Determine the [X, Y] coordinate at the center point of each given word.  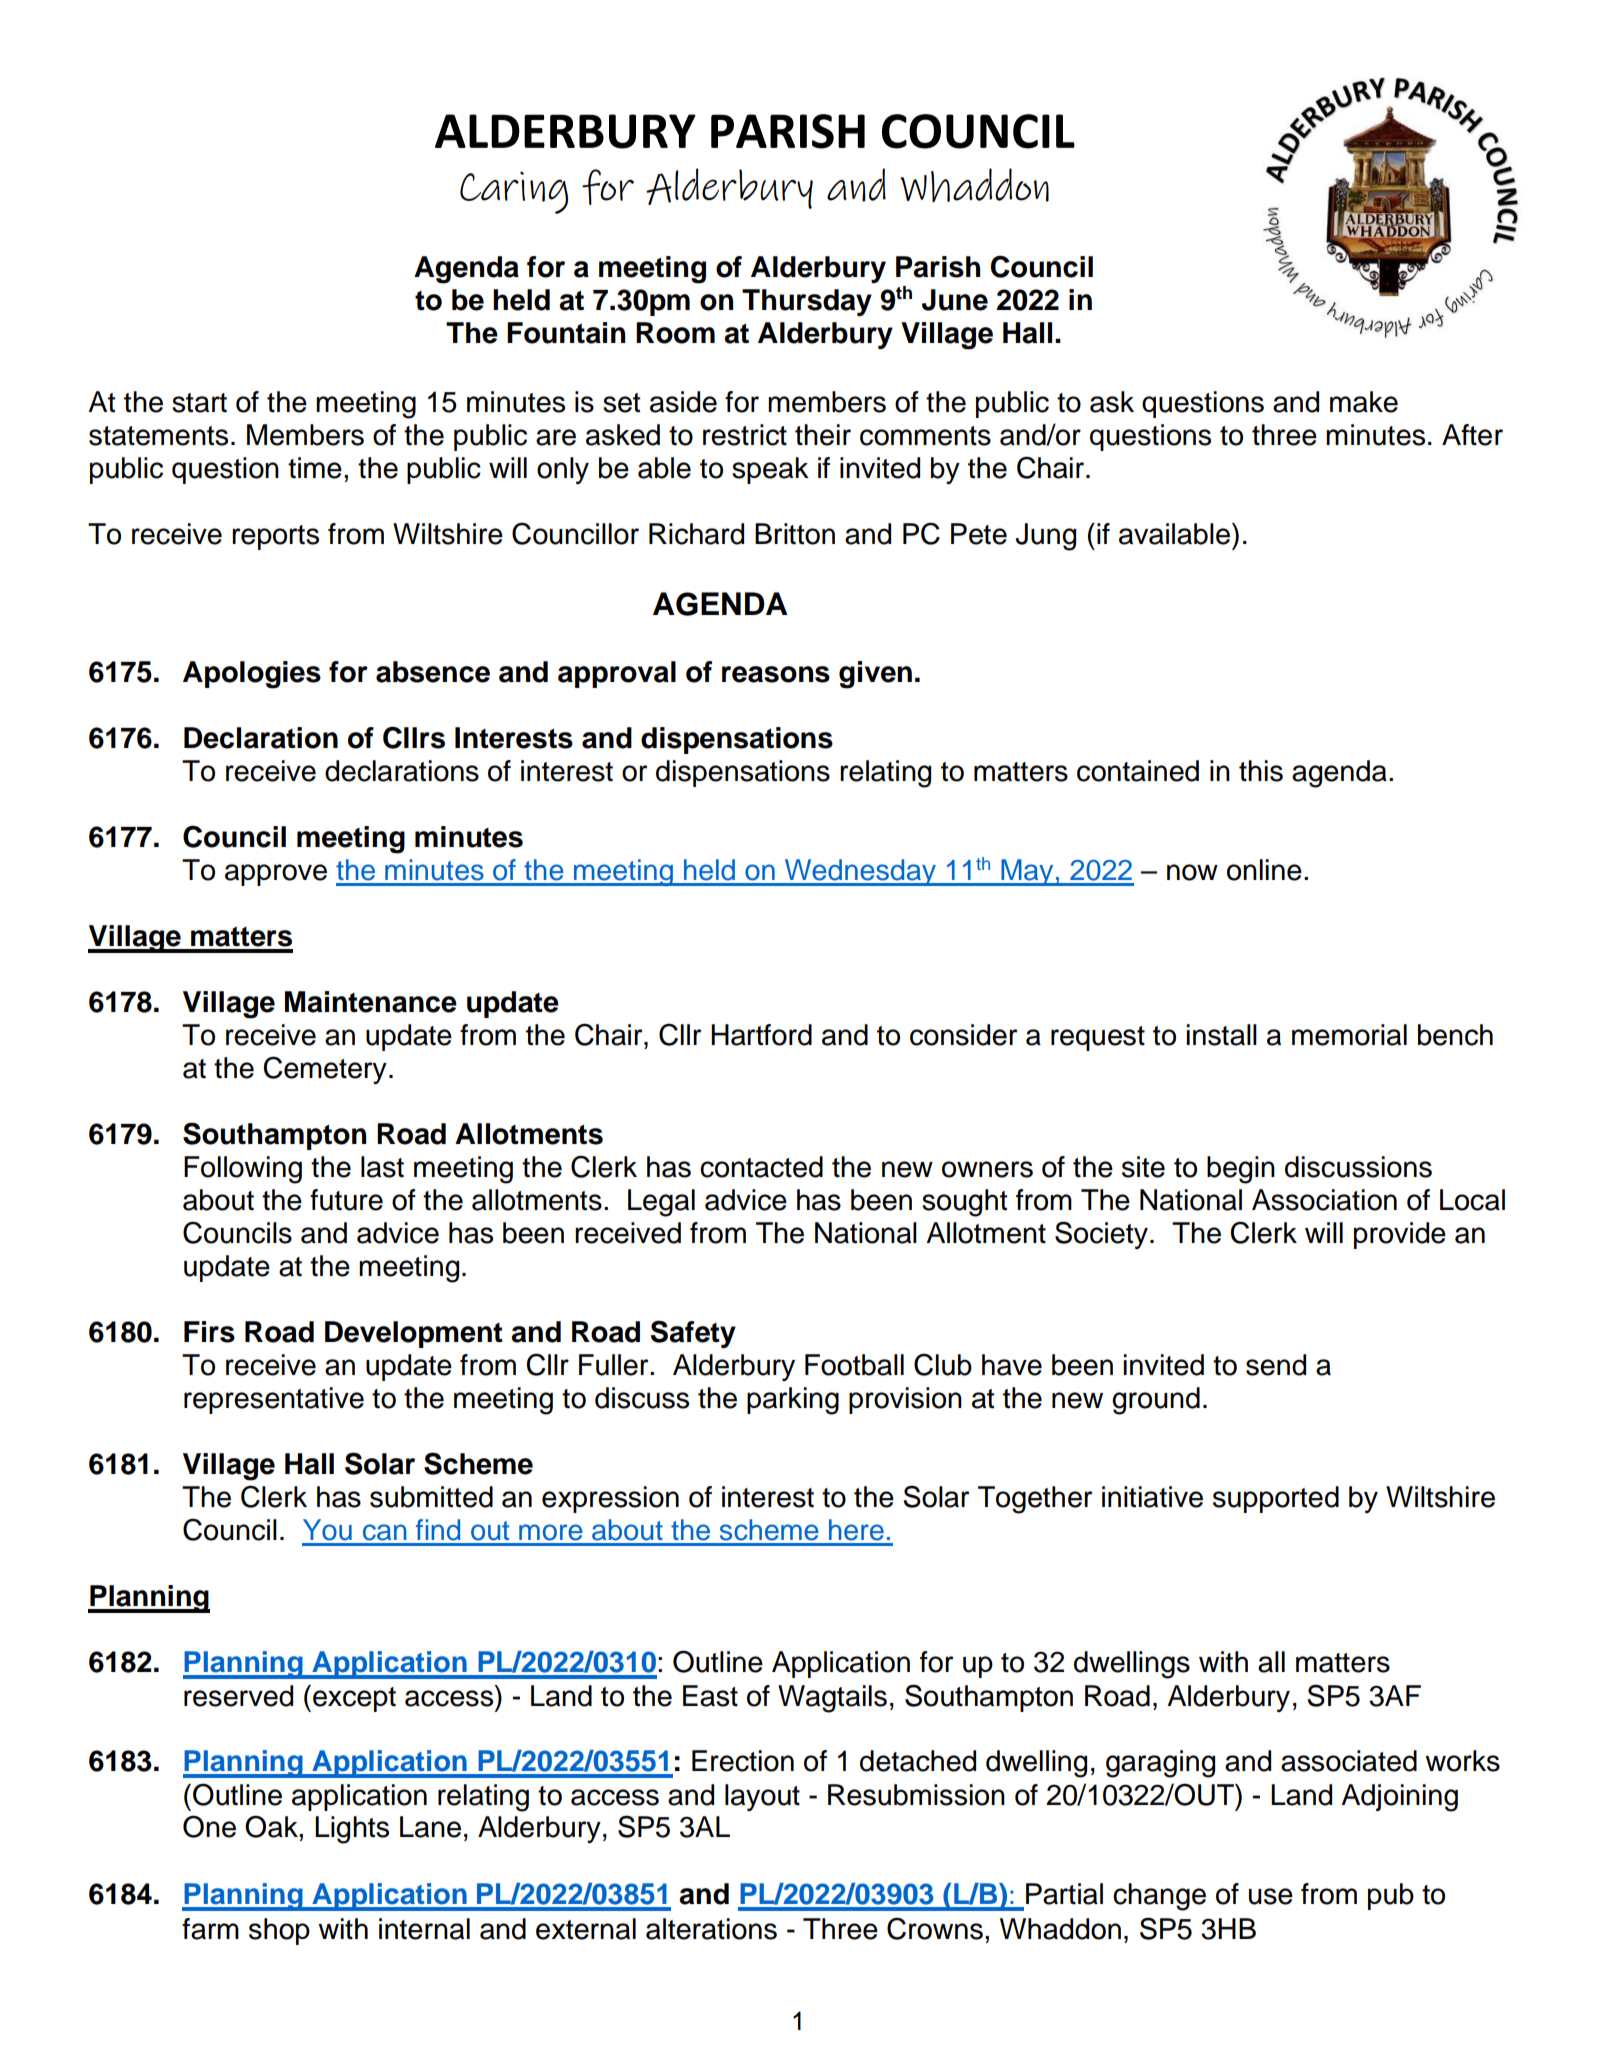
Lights [352, 1830]
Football [854, 1365]
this [1261, 771]
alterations [711, 1929]
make [1364, 402]
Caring [514, 192]
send [1276, 1365]
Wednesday [860, 872]
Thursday [807, 302]
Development [414, 1334]
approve [276, 875]
